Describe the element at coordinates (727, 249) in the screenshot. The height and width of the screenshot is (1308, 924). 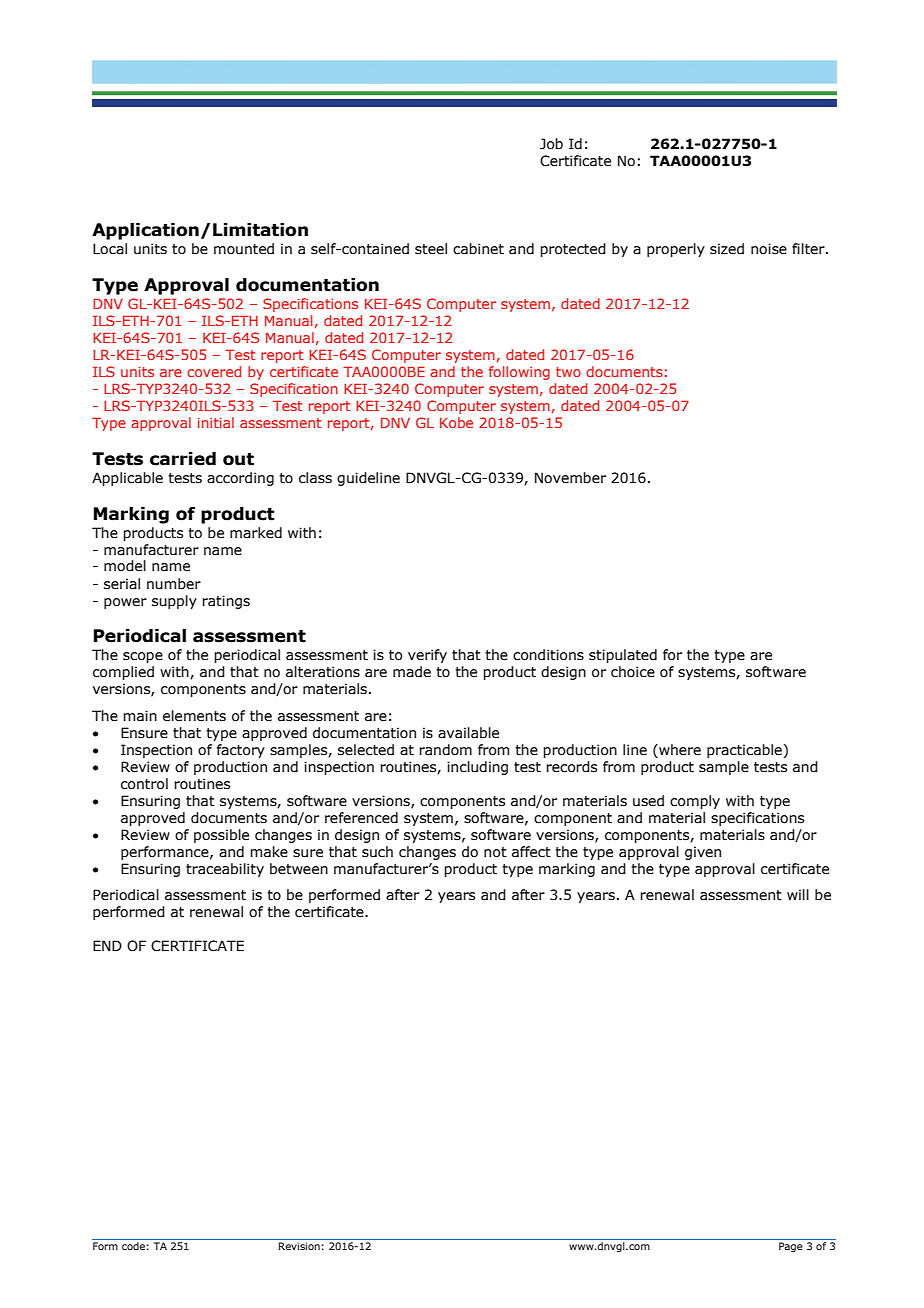
I see `sized` at that location.
